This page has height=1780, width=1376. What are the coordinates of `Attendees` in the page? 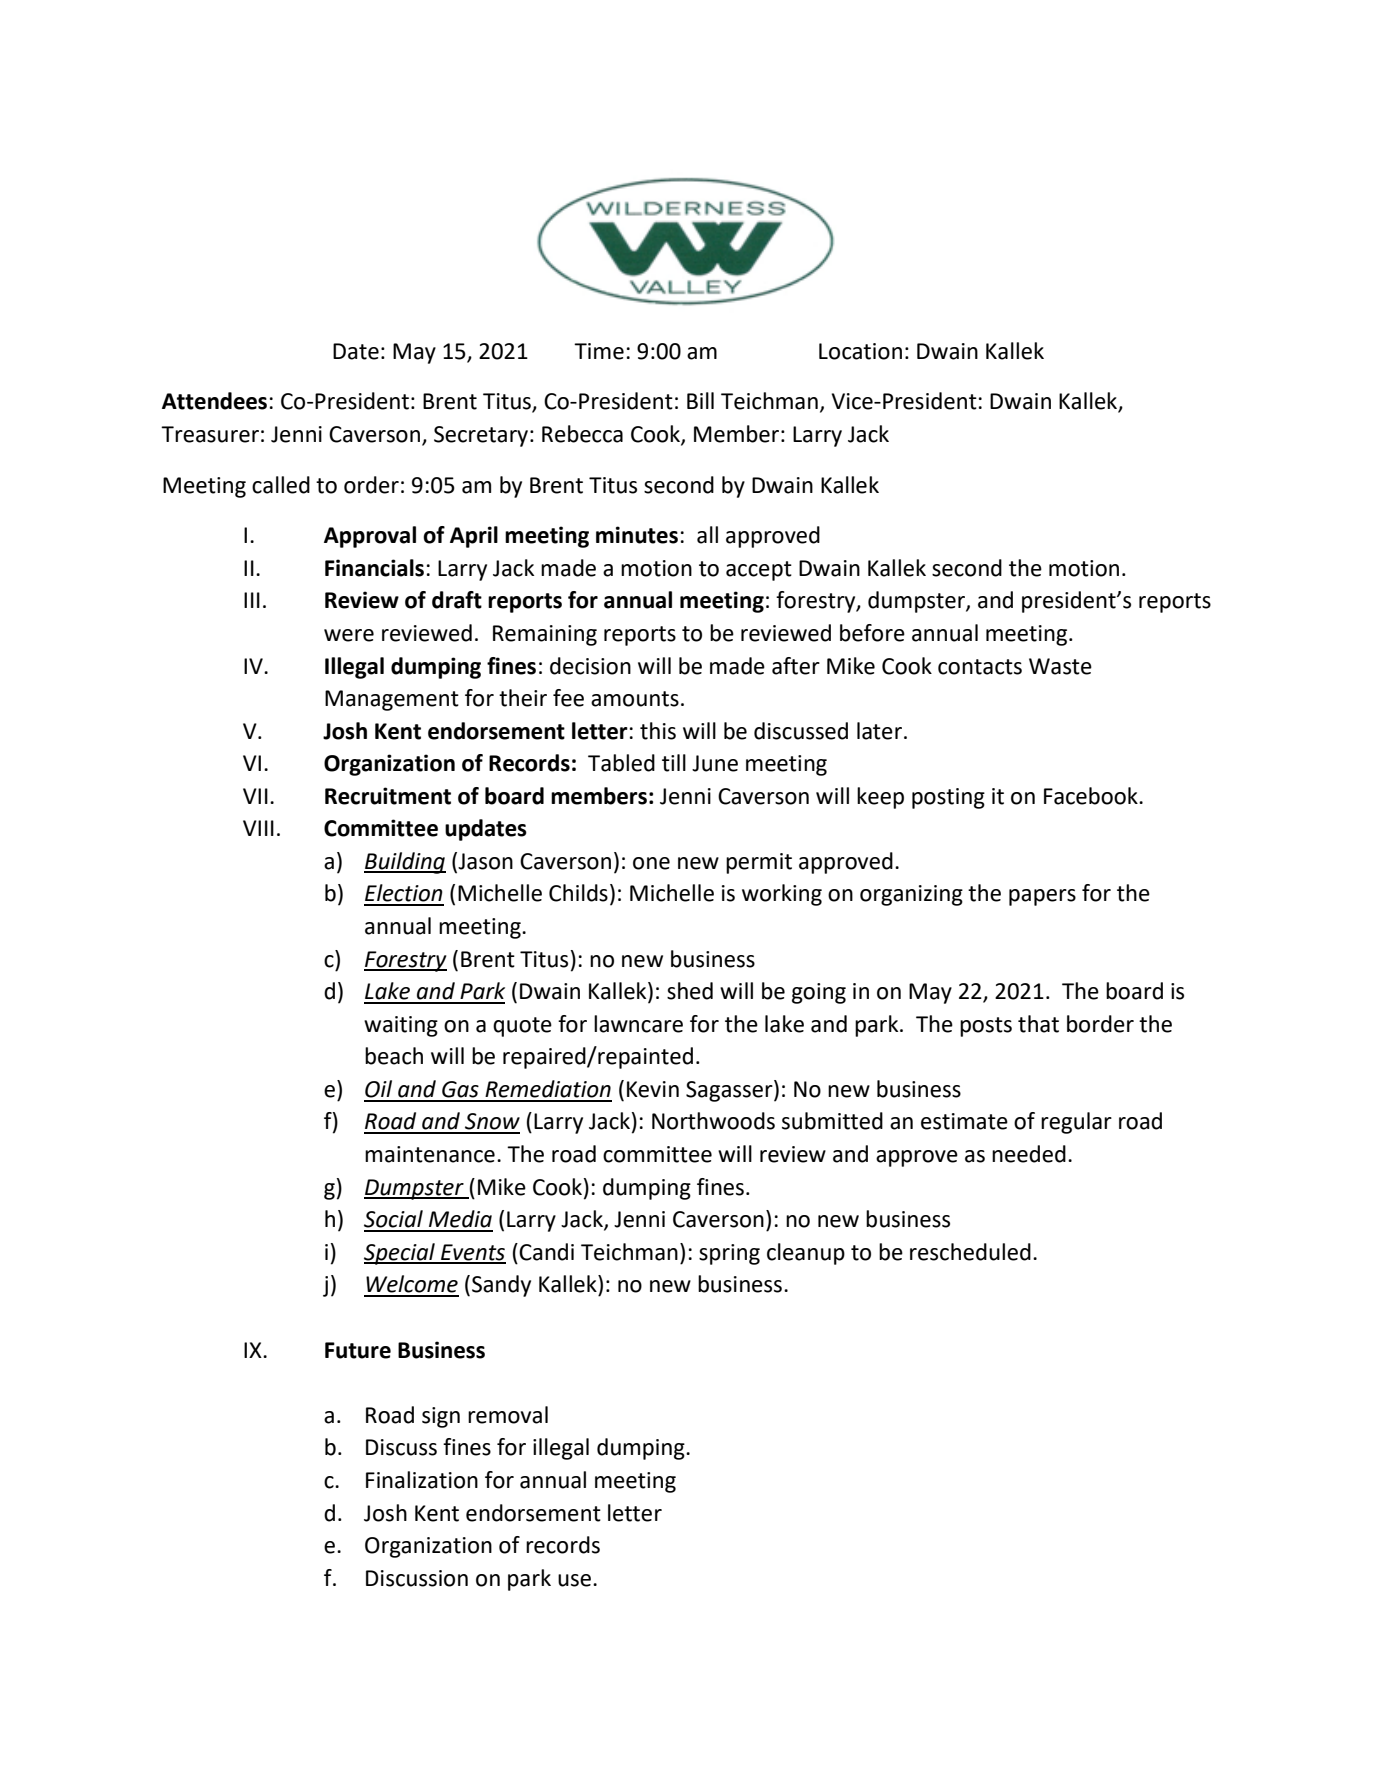 It's located at (214, 401).
